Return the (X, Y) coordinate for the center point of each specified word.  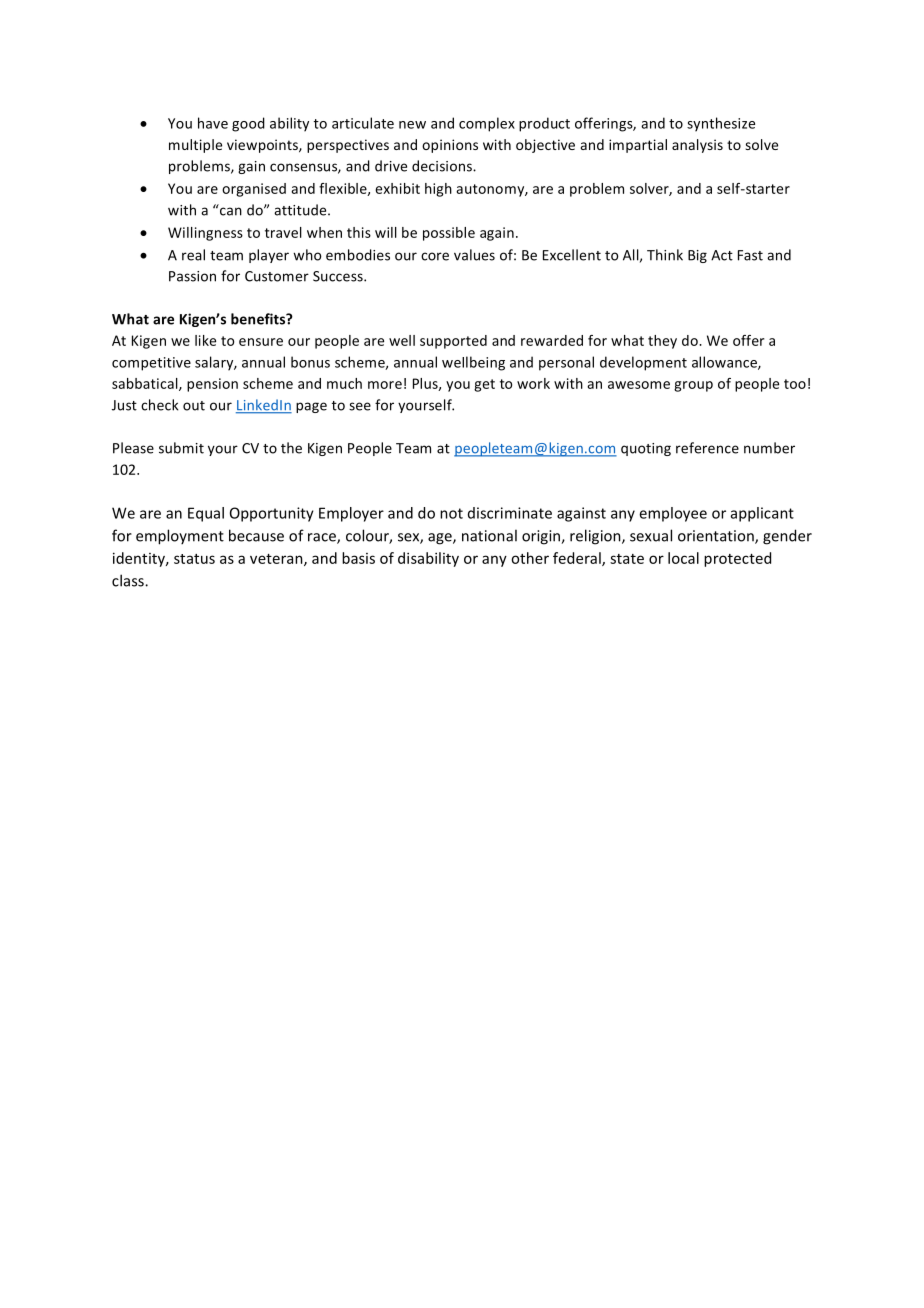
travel (283, 232)
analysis (697, 146)
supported (453, 342)
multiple (195, 146)
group (693, 386)
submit (181, 448)
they (662, 342)
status (194, 559)
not (451, 513)
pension (212, 385)
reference (707, 448)
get (484, 385)
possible (449, 234)
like (205, 340)
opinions (450, 146)
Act (722, 255)
